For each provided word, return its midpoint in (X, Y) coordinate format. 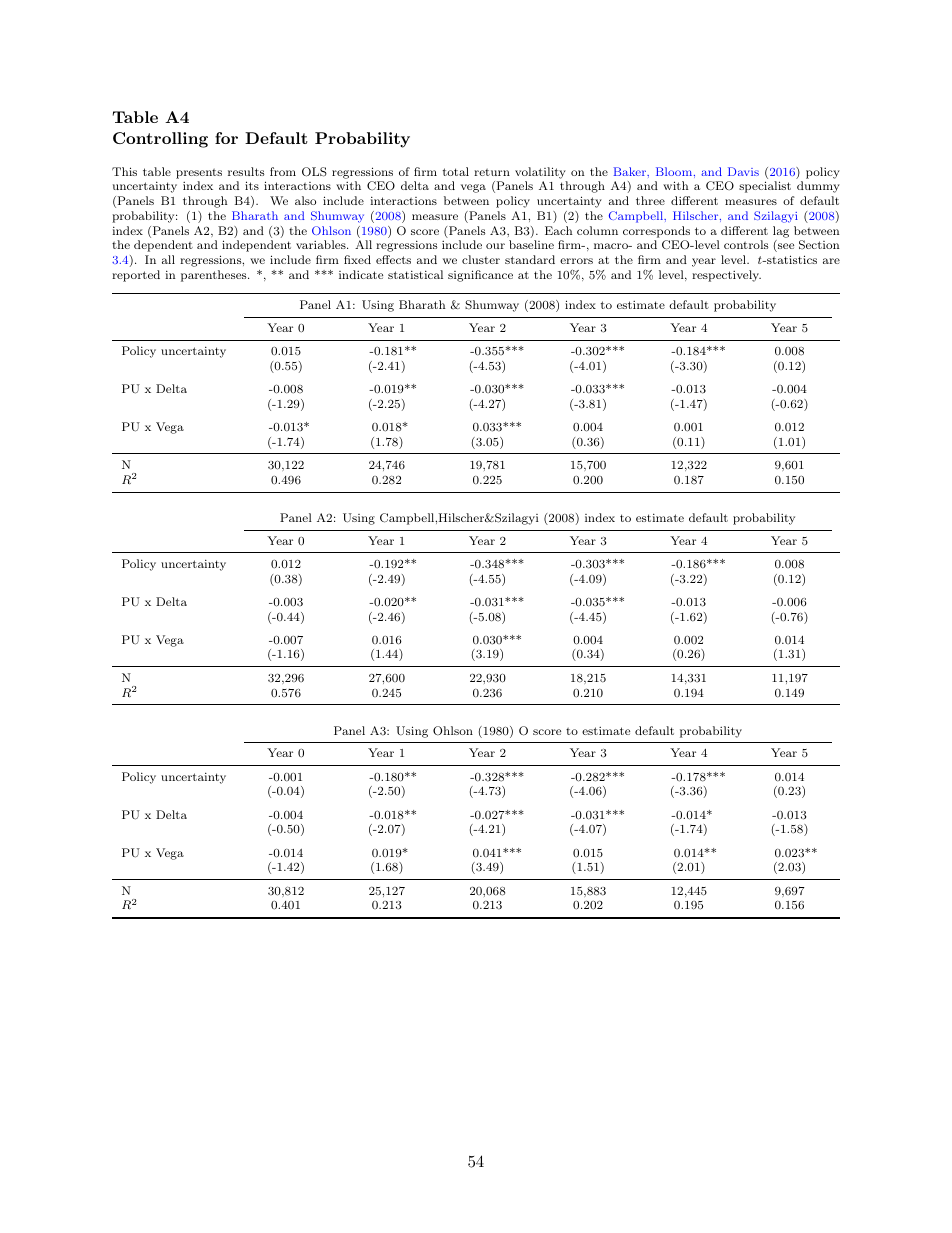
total (456, 171)
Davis (743, 171)
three (650, 200)
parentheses (215, 276)
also (305, 200)
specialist (765, 187)
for (226, 138)
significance (480, 276)
